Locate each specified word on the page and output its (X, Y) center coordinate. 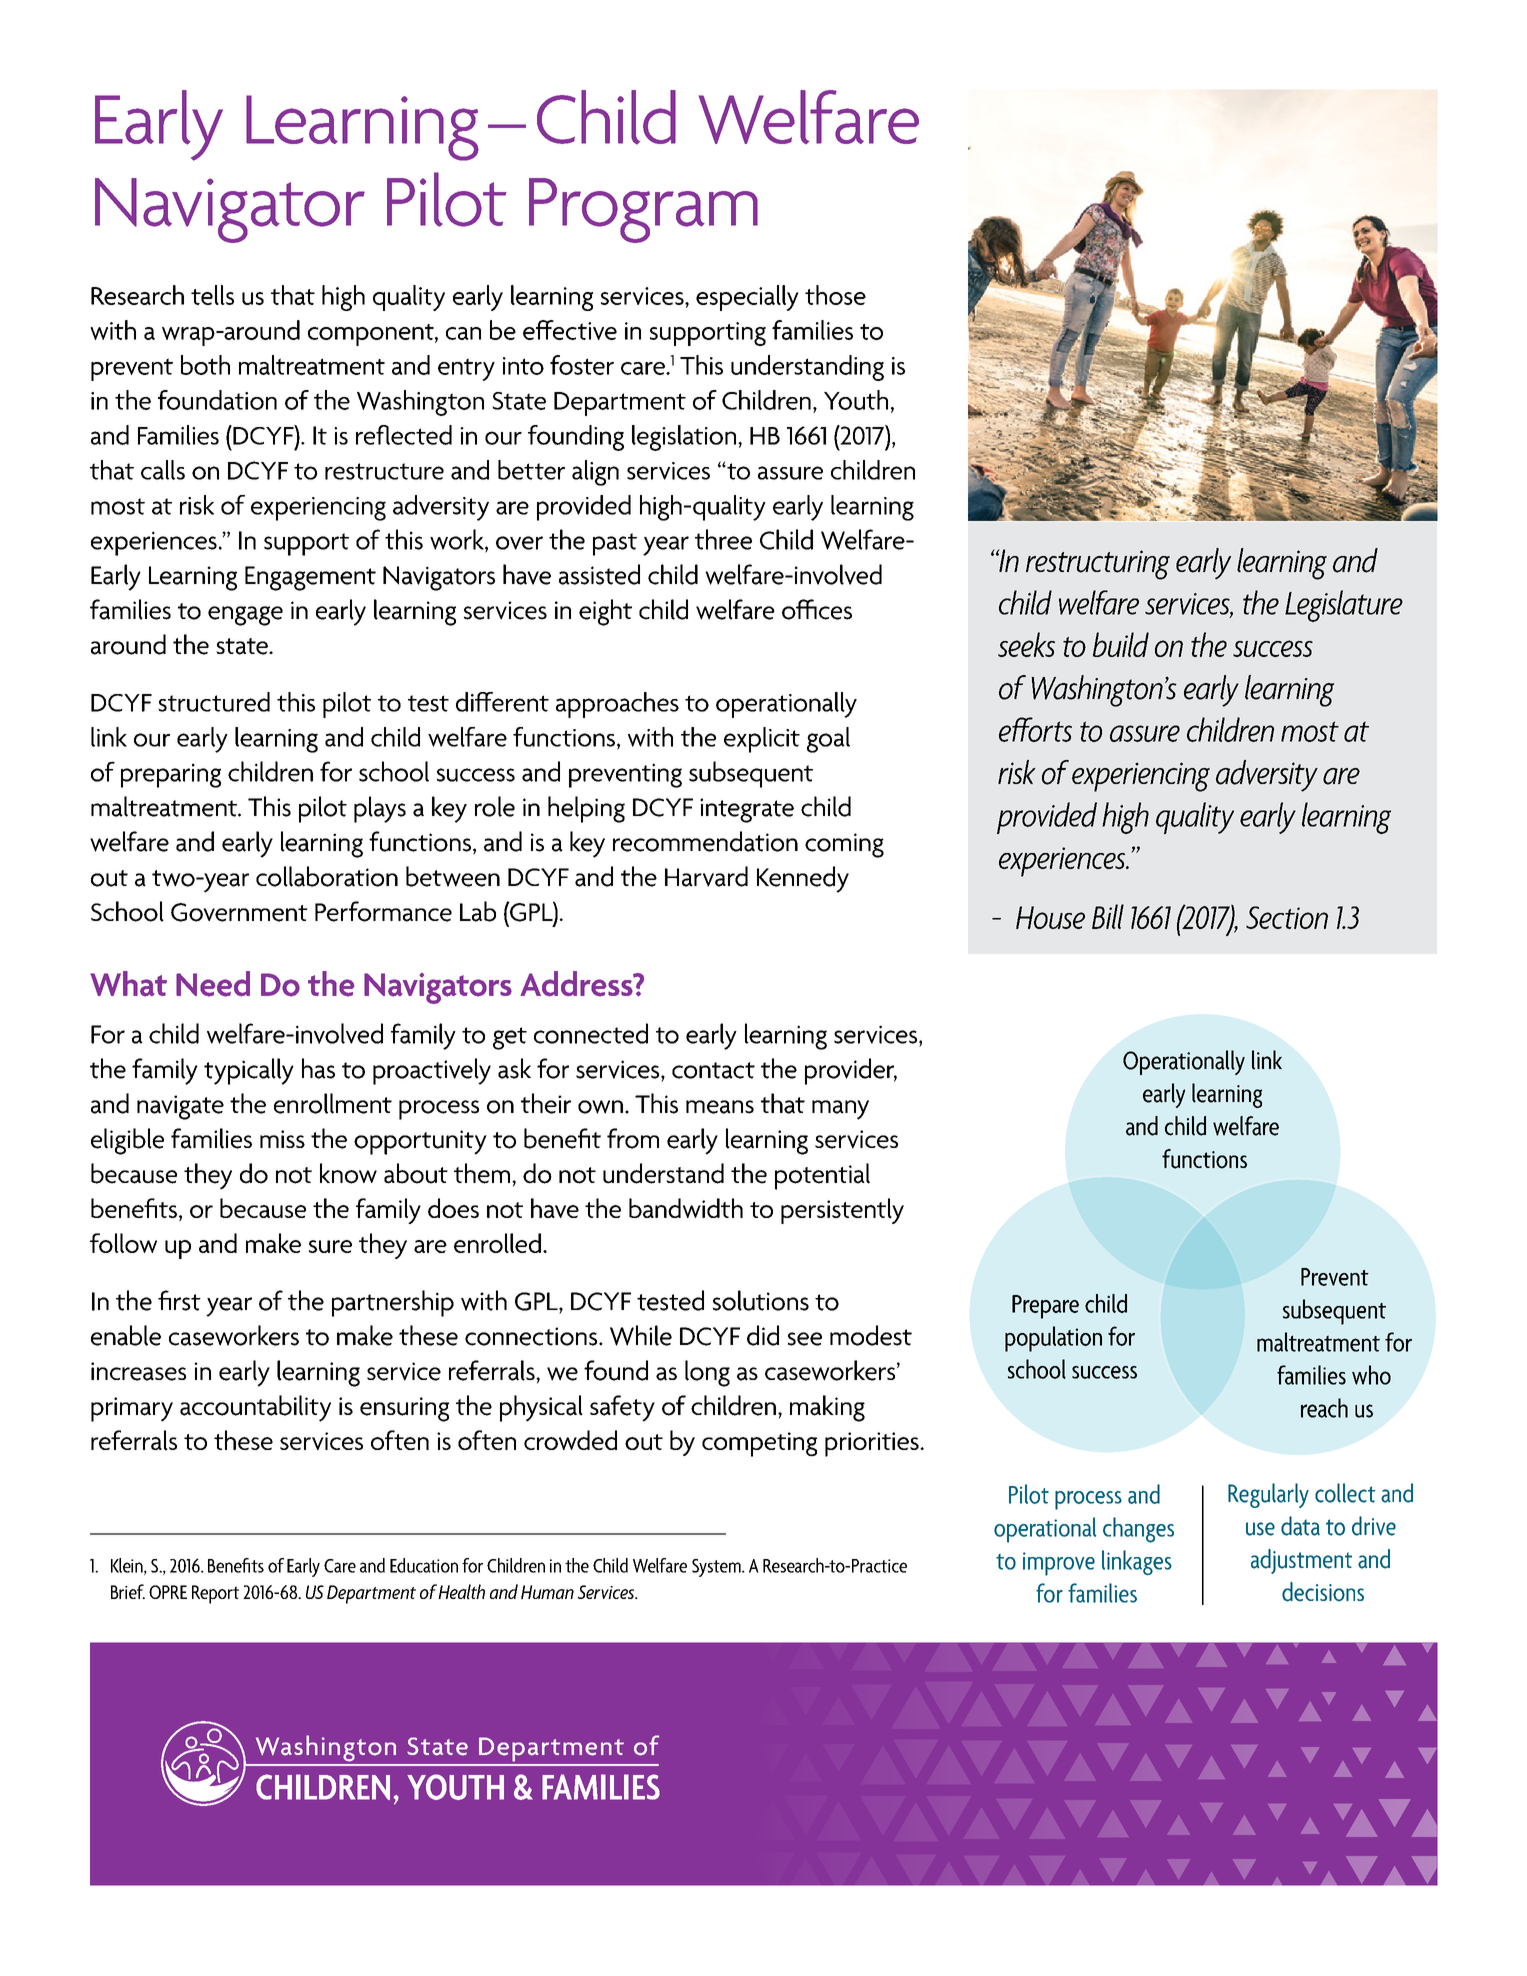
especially (747, 298)
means (720, 1107)
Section (1287, 917)
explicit (762, 740)
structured (214, 702)
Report (215, 1594)
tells (212, 295)
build (1121, 644)
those (835, 295)
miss (282, 1139)
